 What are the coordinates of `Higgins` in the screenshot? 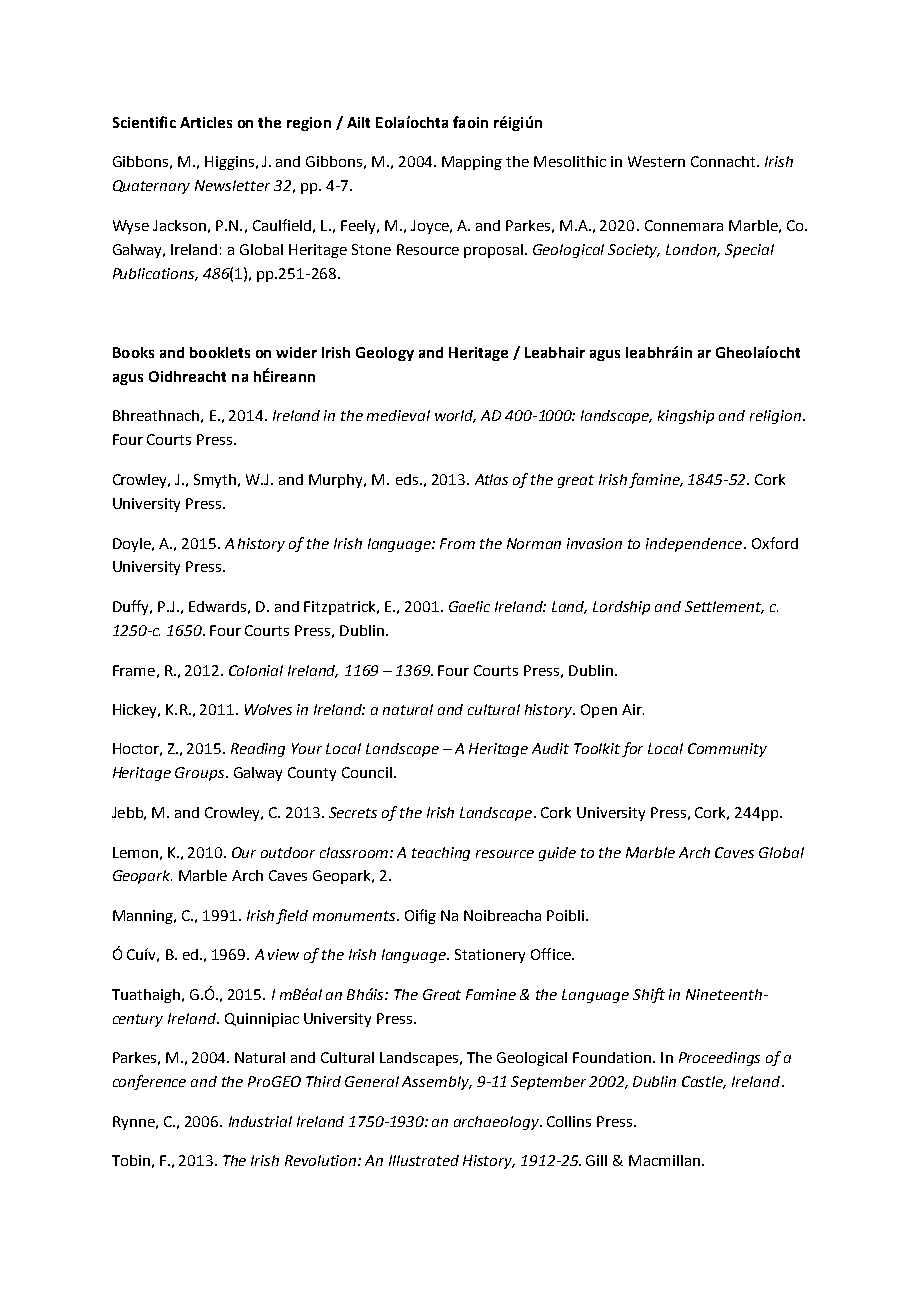 It's located at (229, 163).
